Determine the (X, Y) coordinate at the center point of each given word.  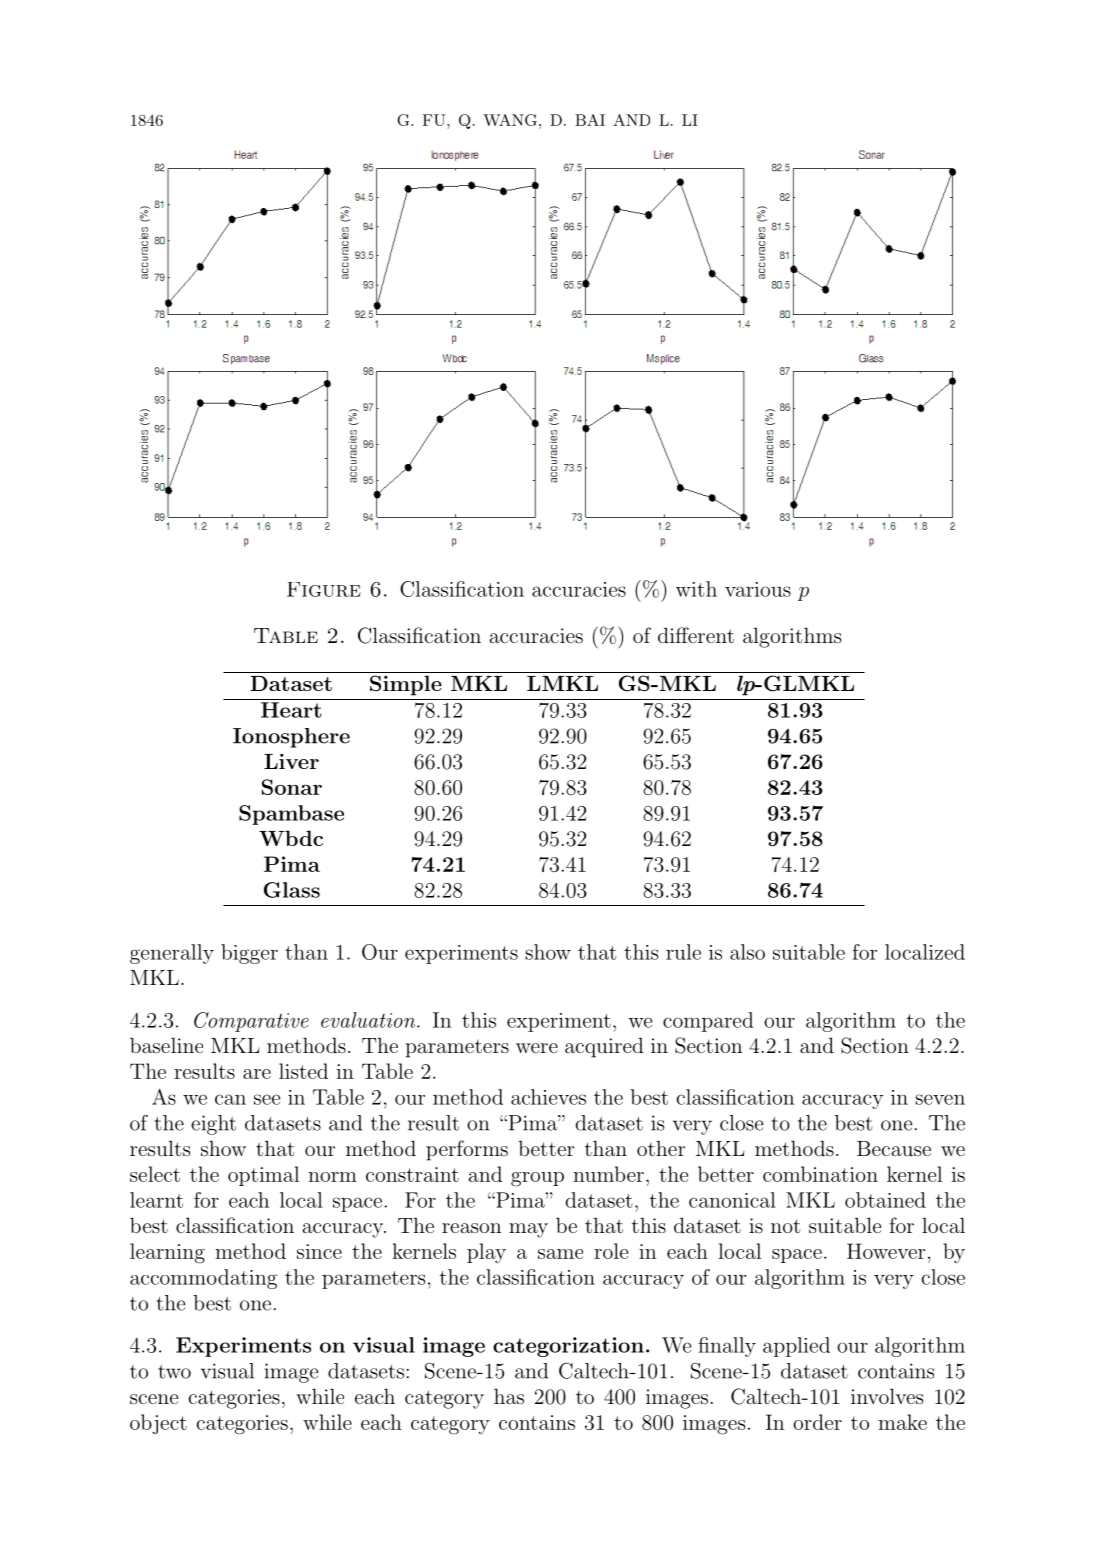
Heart (291, 710)
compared (708, 1022)
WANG (510, 120)
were (537, 1048)
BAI (590, 120)
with (696, 589)
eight (213, 1125)
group (537, 1179)
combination (820, 1174)
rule (683, 952)
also (747, 952)
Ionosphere (291, 738)
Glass (292, 890)
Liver (291, 761)
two (174, 1372)
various (758, 589)
